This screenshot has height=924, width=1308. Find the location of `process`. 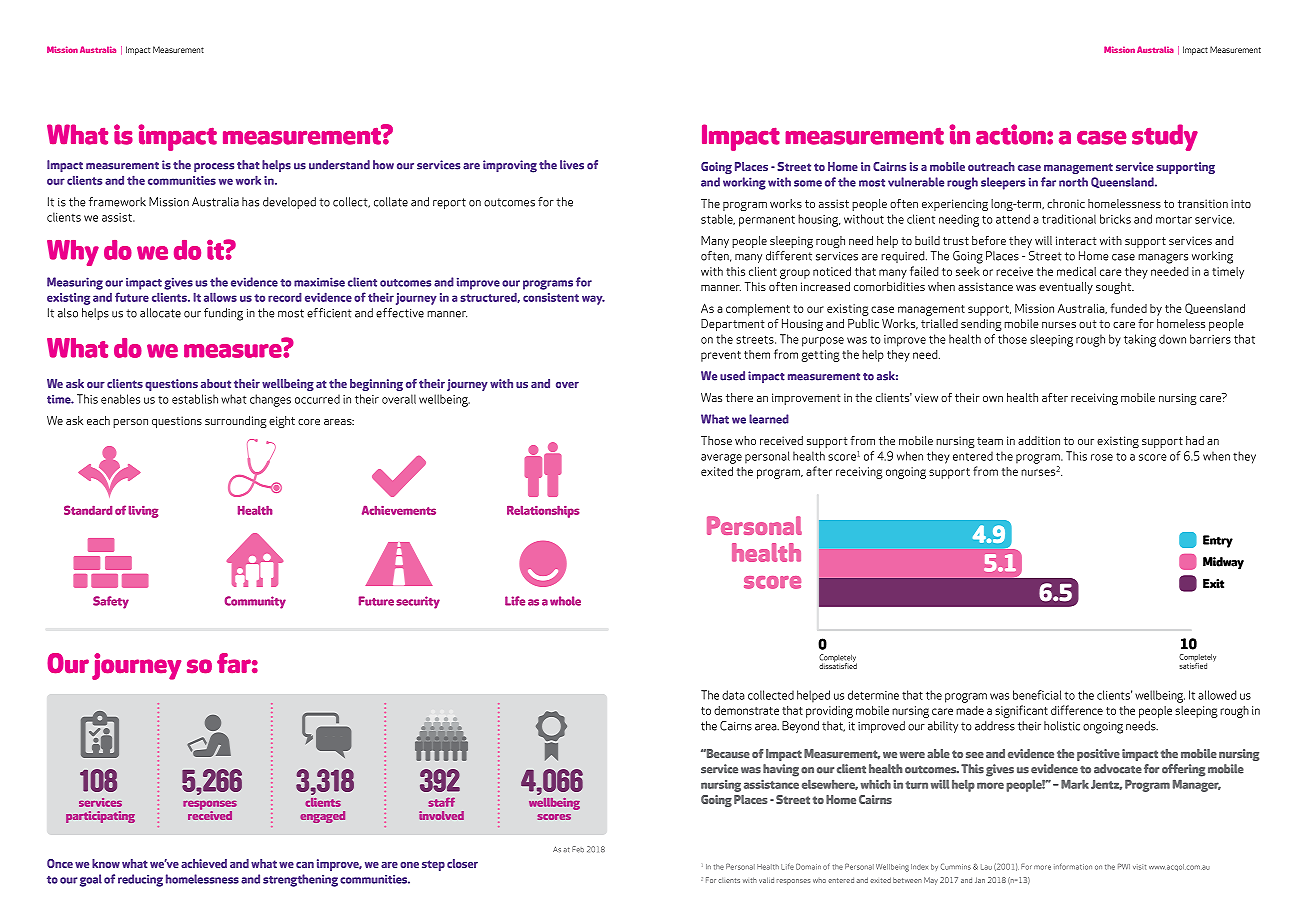

process is located at coordinates (214, 167).
